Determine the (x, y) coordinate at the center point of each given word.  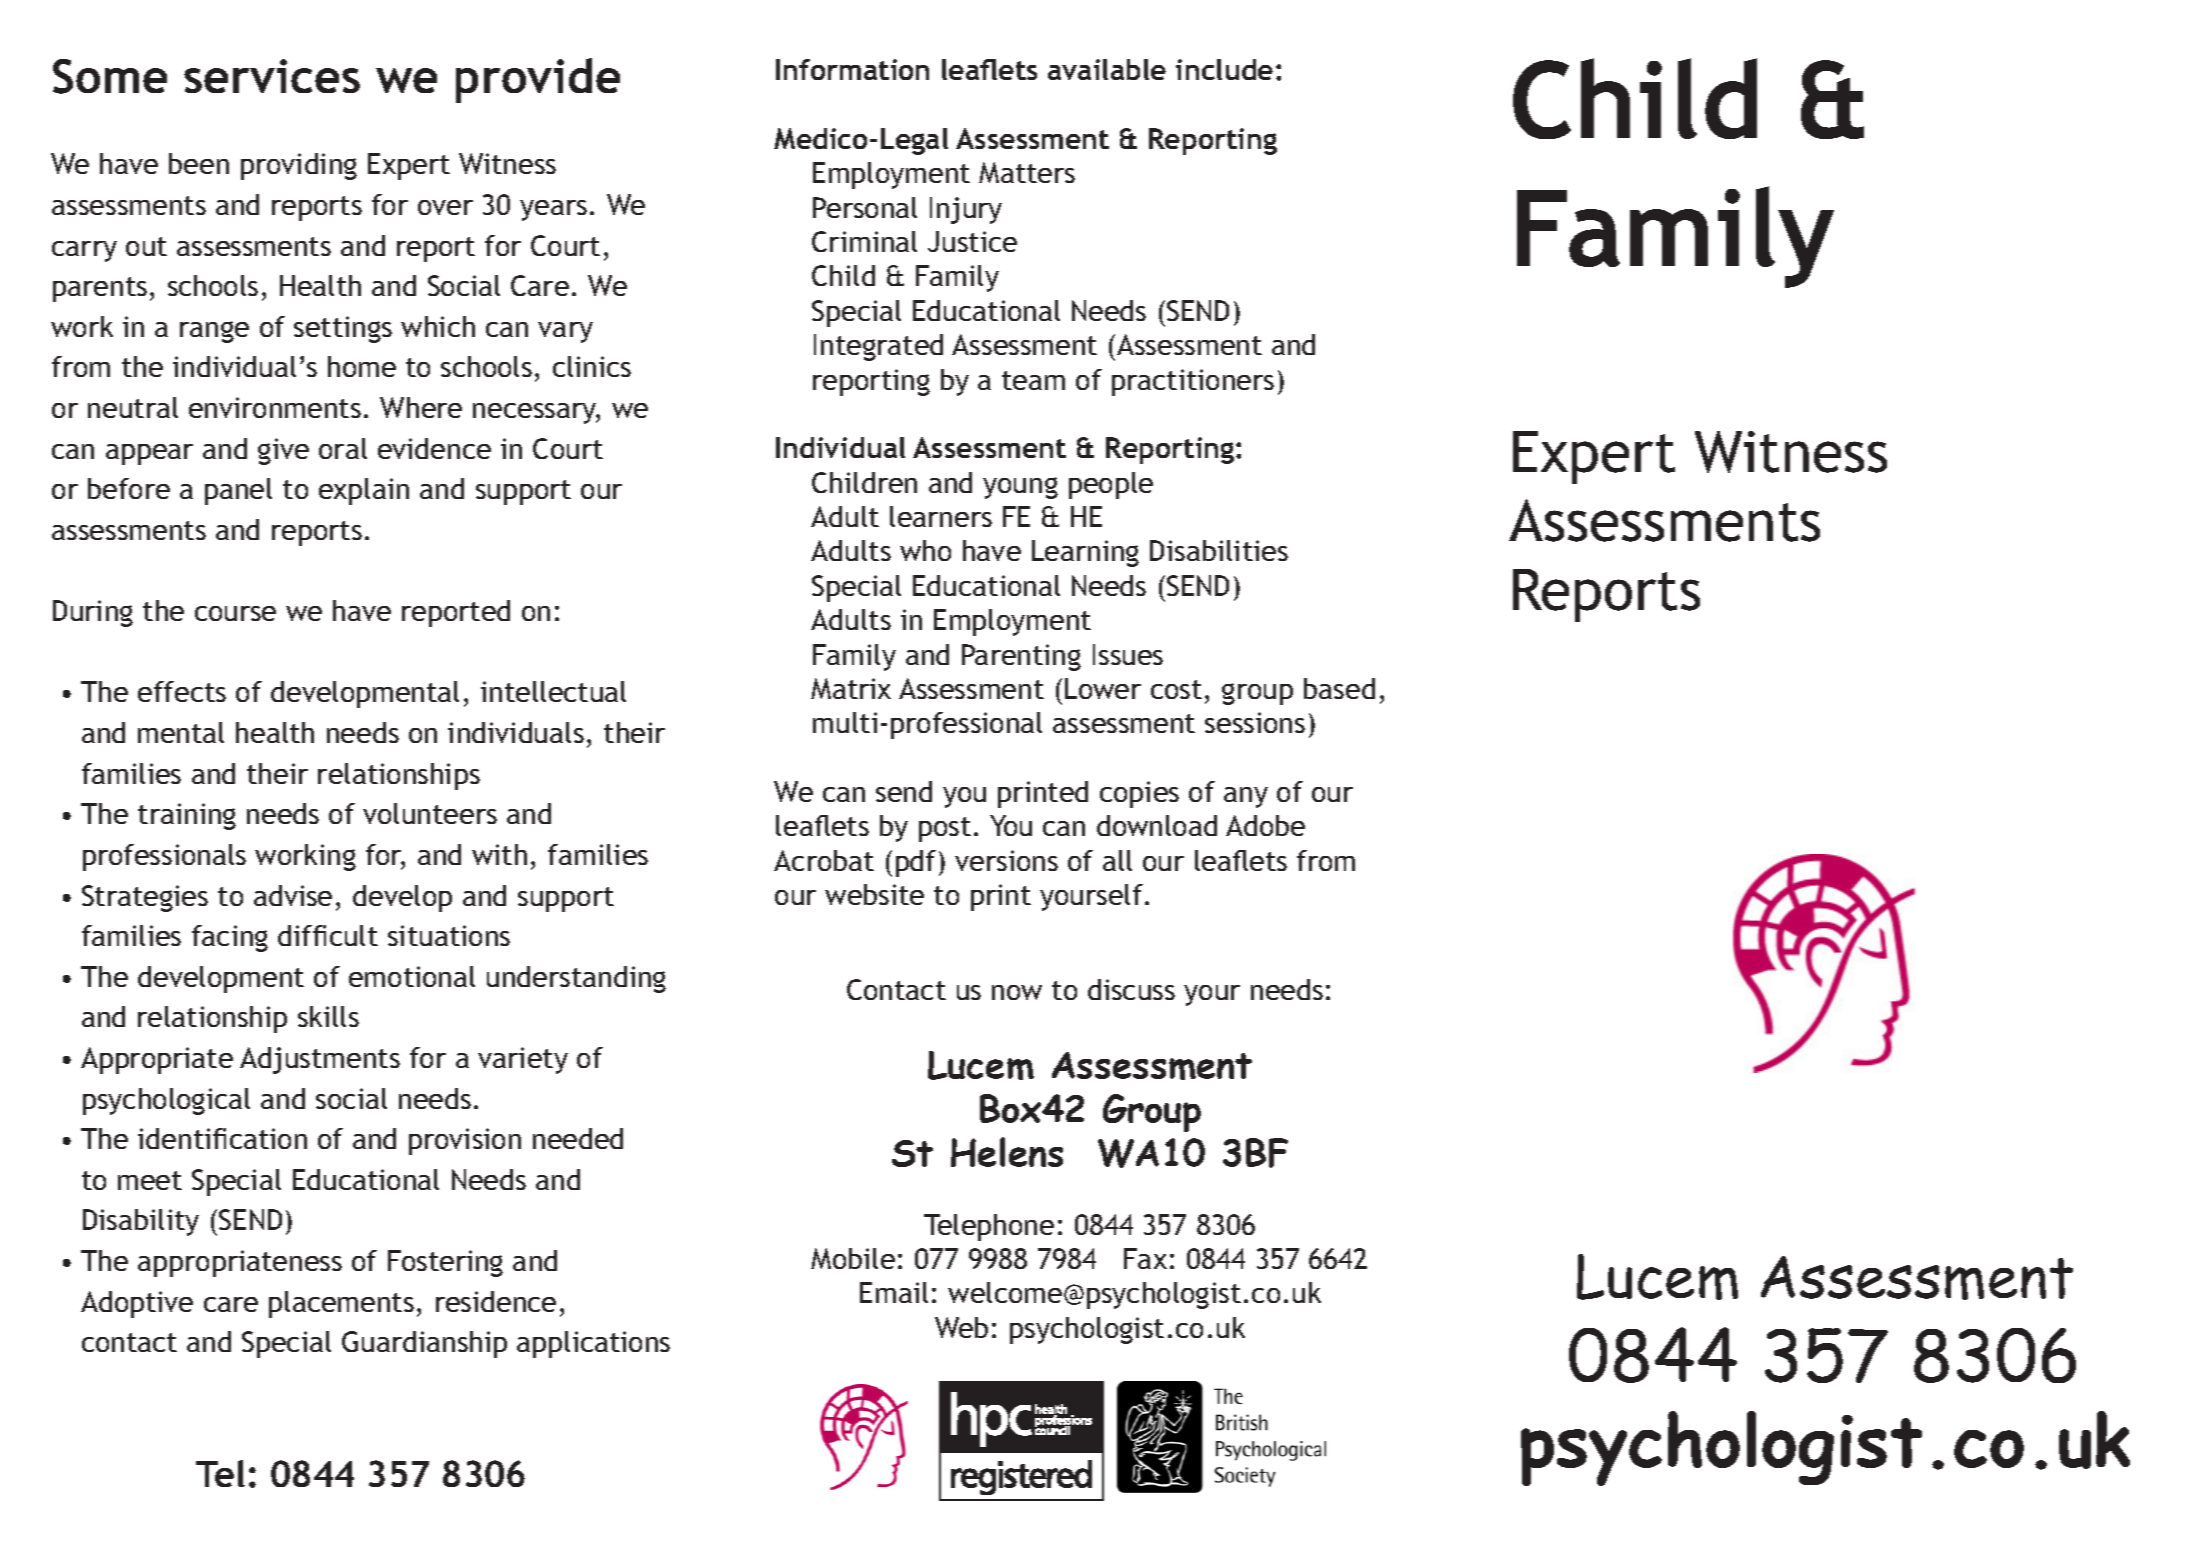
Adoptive (137, 1304)
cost (1176, 689)
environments (275, 407)
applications (593, 1344)
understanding (576, 979)
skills (328, 1016)
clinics (592, 366)
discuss (1131, 989)
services (272, 76)
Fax (1145, 1258)
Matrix (851, 688)
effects (182, 691)
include (1224, 69)
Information (852, 69)
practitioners (1193, 382)
